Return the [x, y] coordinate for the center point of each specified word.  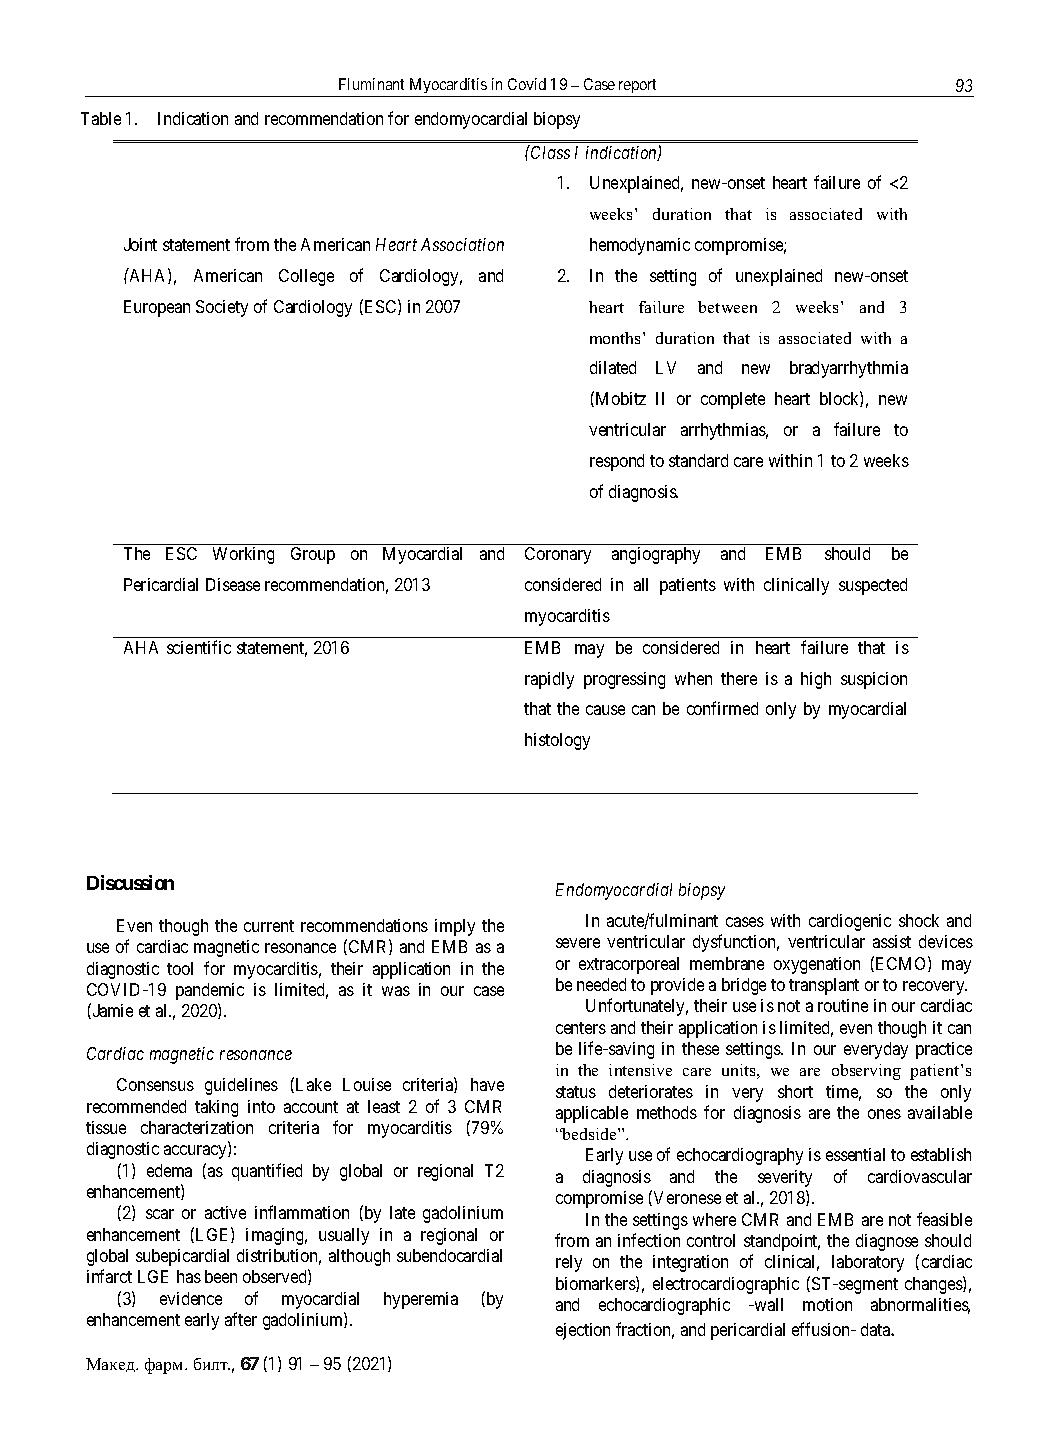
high [816, 680]
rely [569, 1263]
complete [733, 400]
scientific [199, 647]
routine [843, 1005]
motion [827, 1304]
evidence [191, 1298]
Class [549, 152]
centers [581, 1028]
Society [222, 308]
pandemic [210, 991]
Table [101, 118]
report [637, 86]
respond [617, 462]
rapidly [549, 680]
